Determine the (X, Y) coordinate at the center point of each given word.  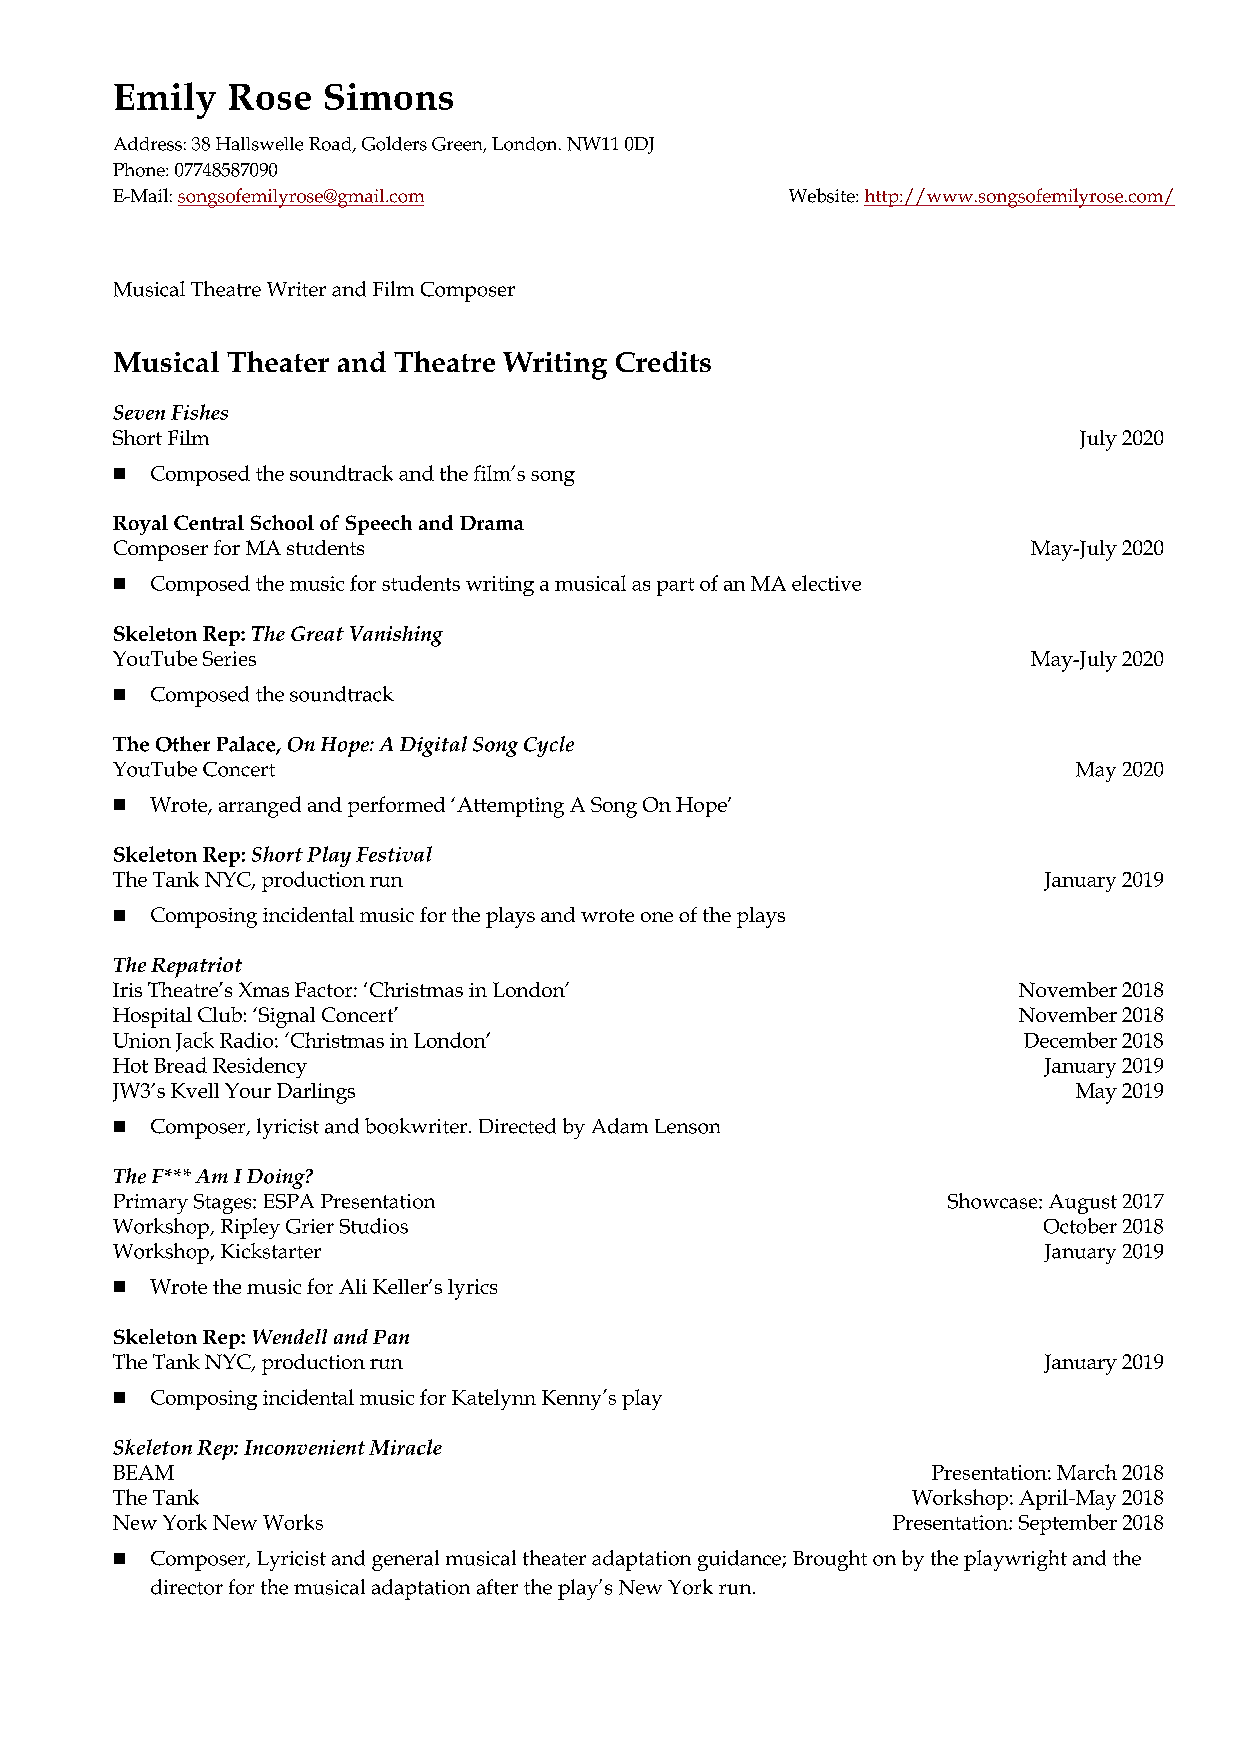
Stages (224, 1204)
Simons (389, 96)
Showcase (994, 1201)
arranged (260, 807)
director (187, 1587)
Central (209, 522)
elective (826, 583)
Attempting (510, 807)
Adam (620, 1126)
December (1070, 1040)
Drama (492, 523)
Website (823, 195)
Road (331, 145)
